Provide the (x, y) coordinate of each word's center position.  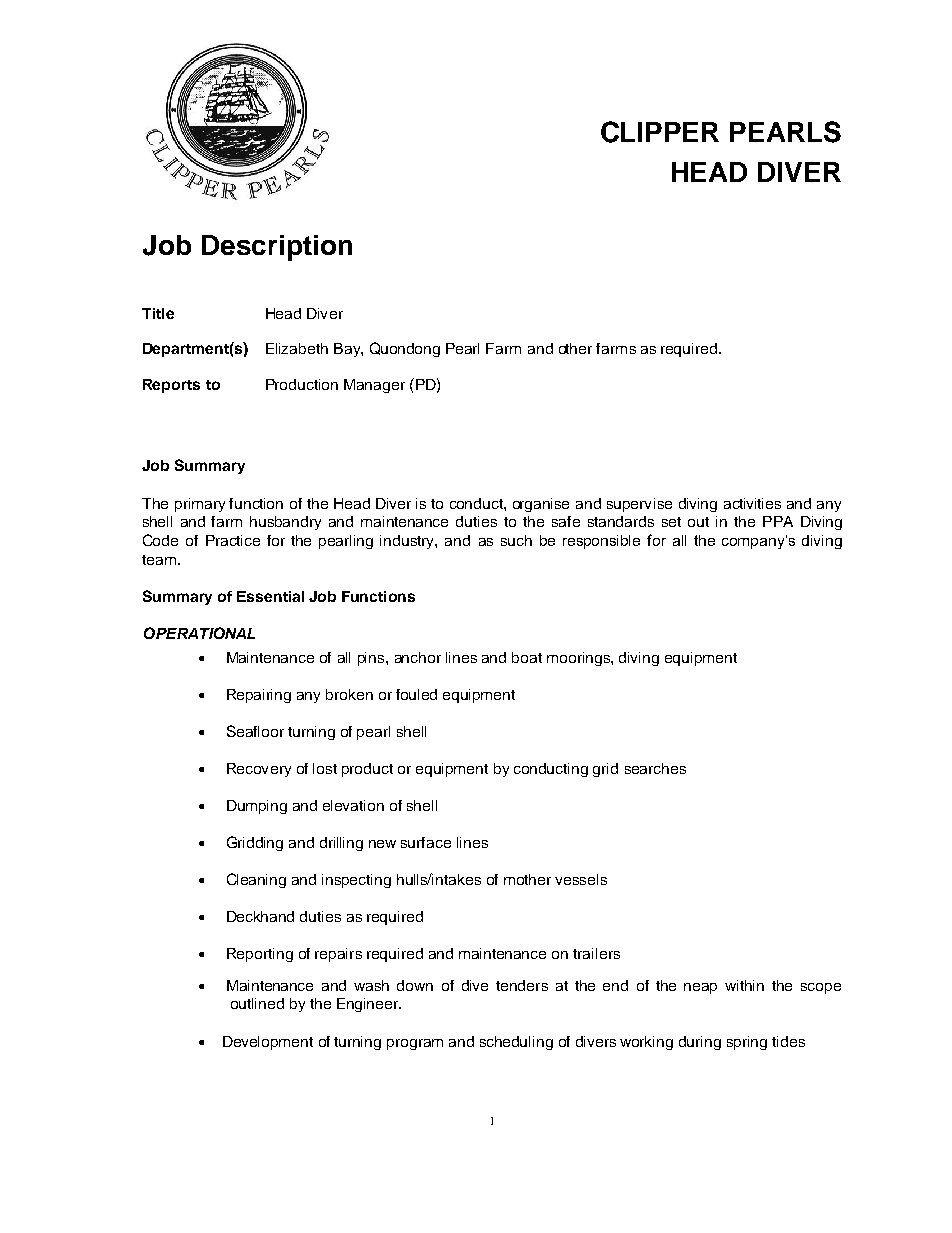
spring (747, 1043)
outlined (257, 1003)
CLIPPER (660, 132)
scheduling (516, 1043)
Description (277, 248)
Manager (374, 386)
